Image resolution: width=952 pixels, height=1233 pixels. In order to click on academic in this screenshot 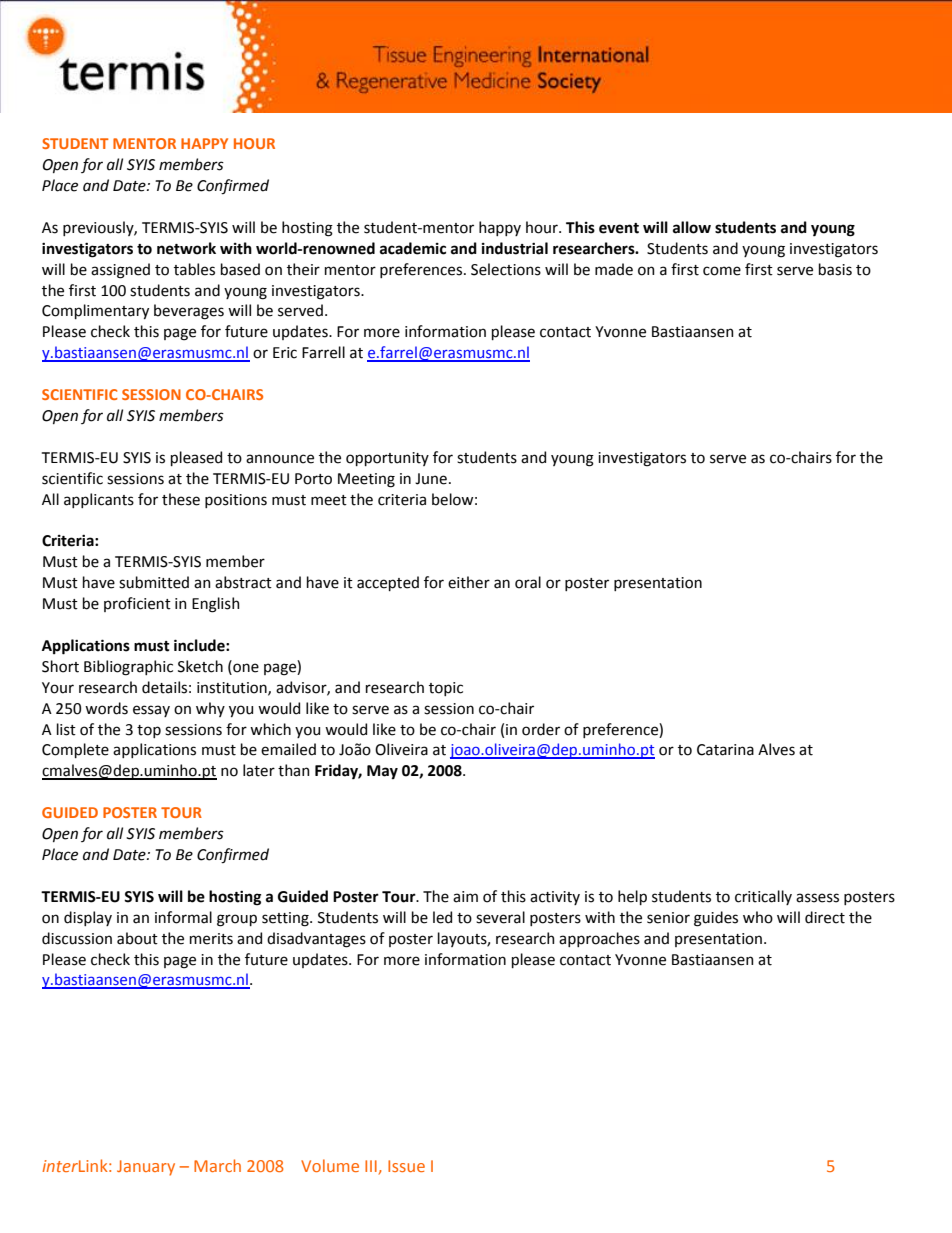, I will do `click(413, 248)`.
